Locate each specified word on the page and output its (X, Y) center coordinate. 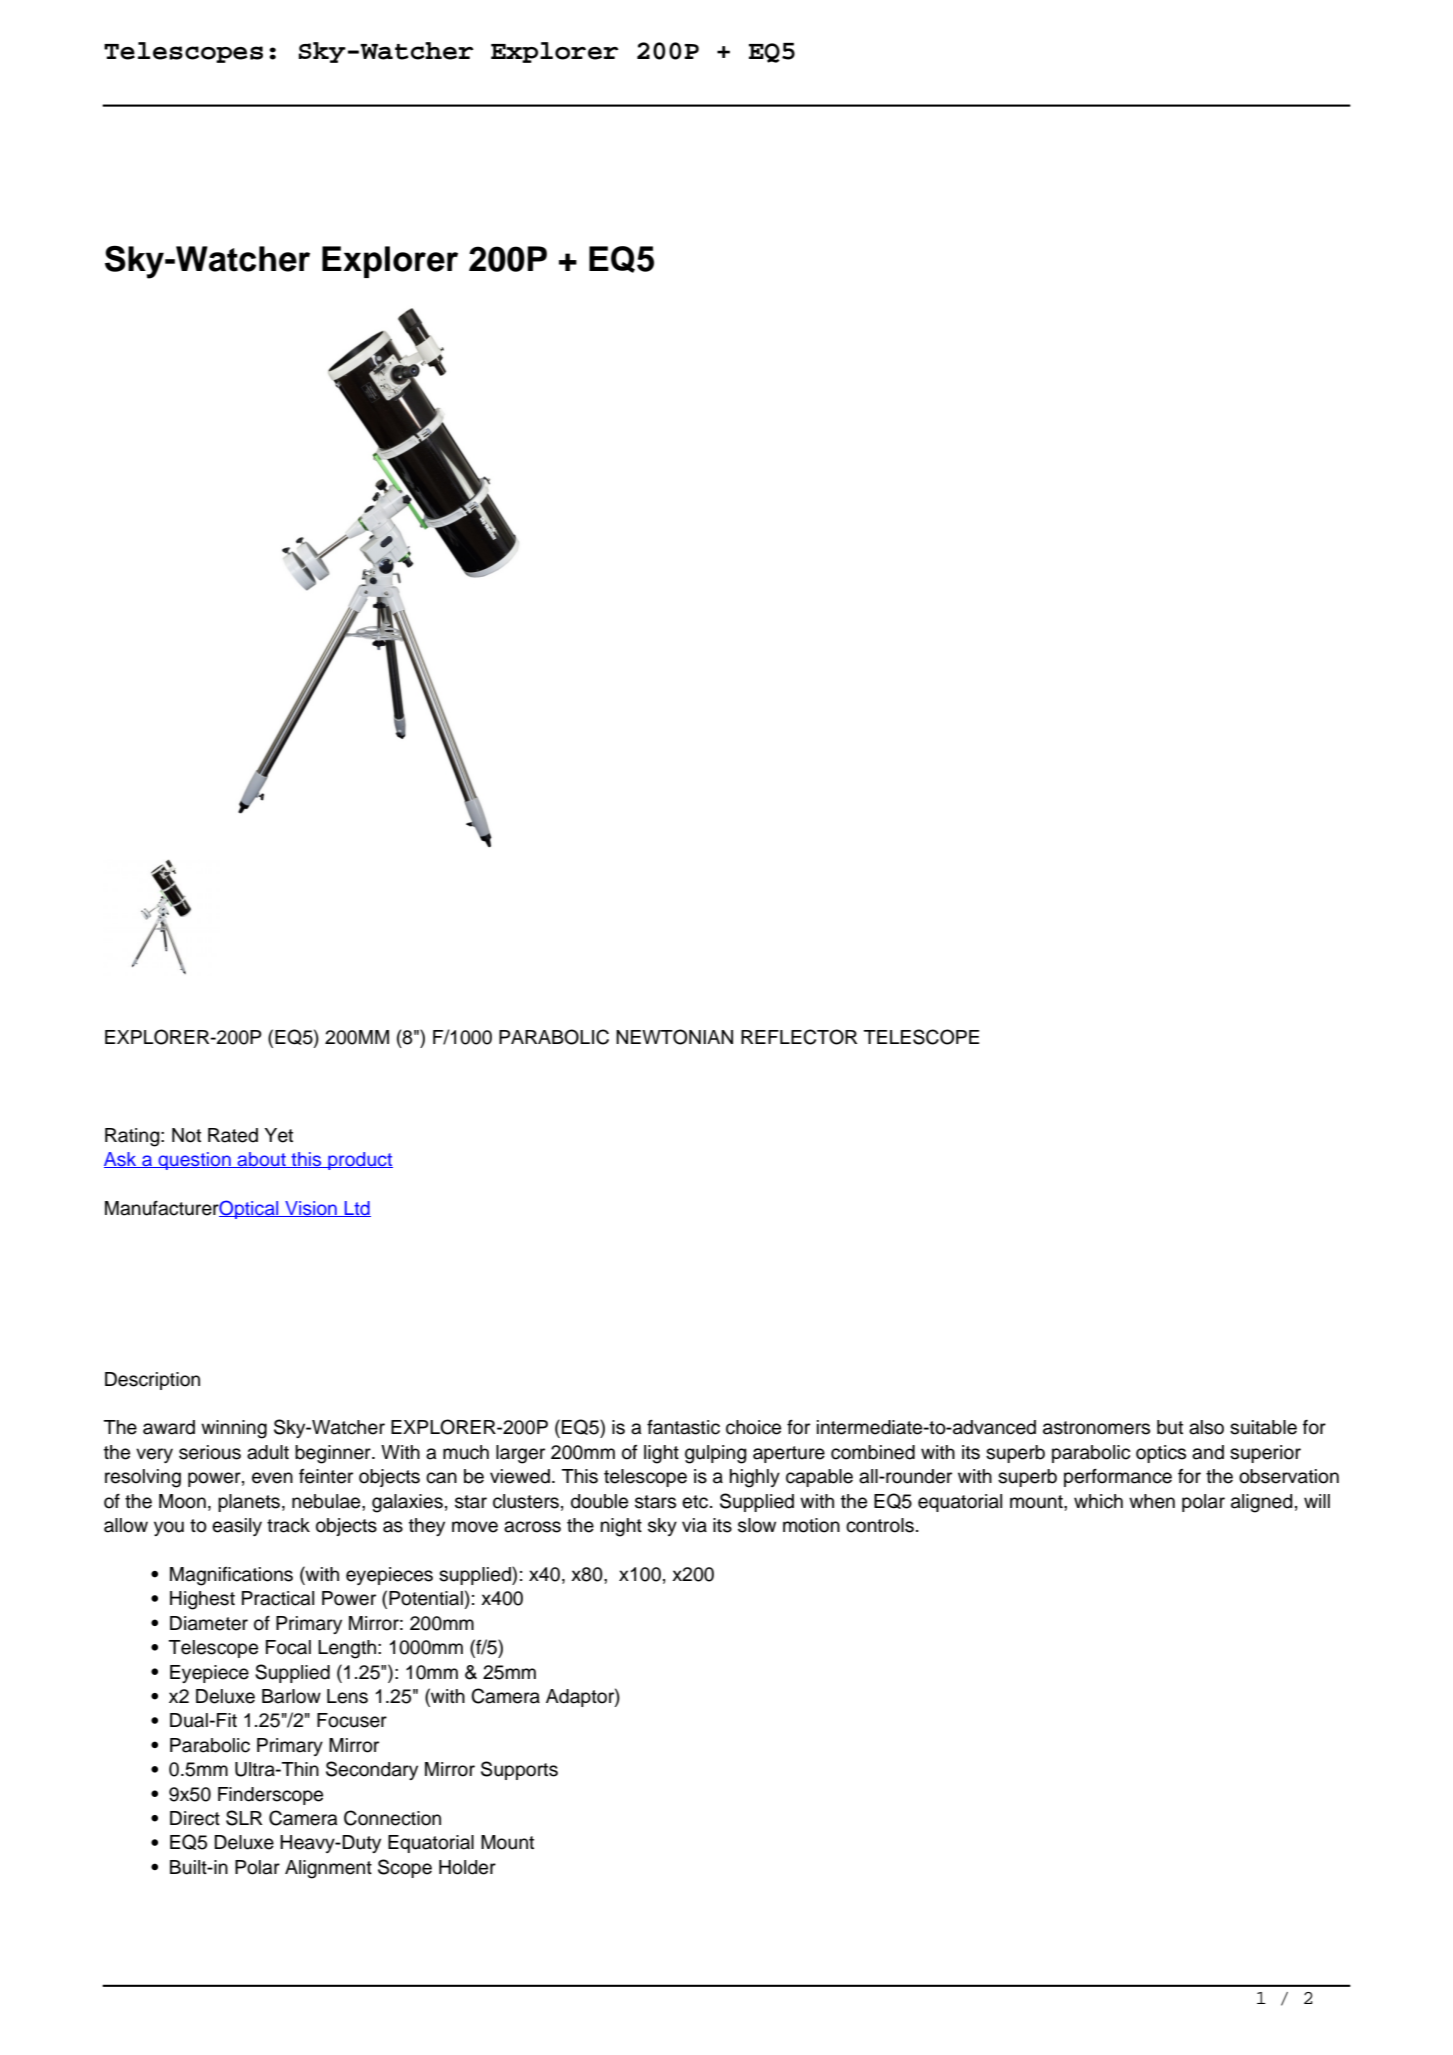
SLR (244, 1818)
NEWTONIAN (674, 1037)
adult (268, 1452)
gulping (716, 1454)
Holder (467, 1867)
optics (1161, 1454)
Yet (278, 1135)
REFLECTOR (799, 1037)
